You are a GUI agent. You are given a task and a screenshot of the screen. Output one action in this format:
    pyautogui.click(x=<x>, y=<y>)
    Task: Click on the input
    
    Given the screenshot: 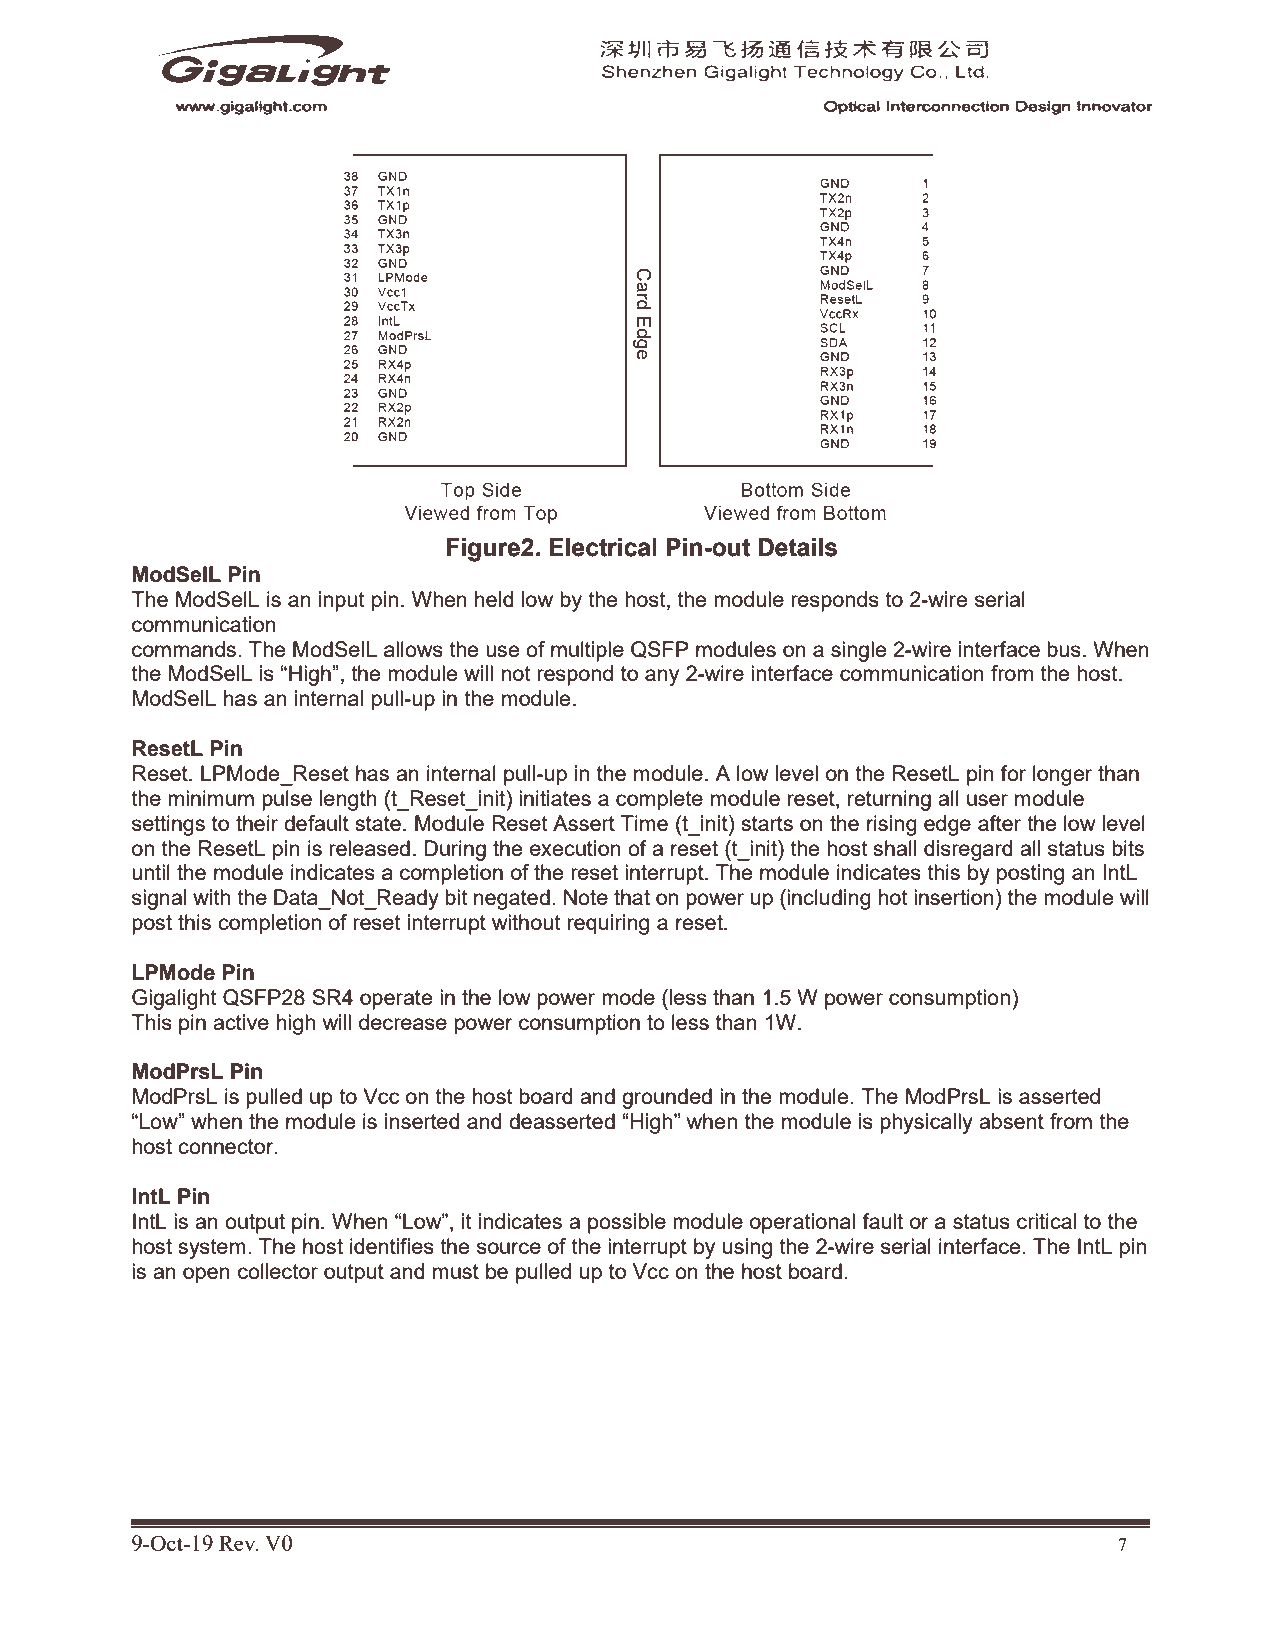 What is the action you would take?
    pyautogui.click(x=342, y=601)
